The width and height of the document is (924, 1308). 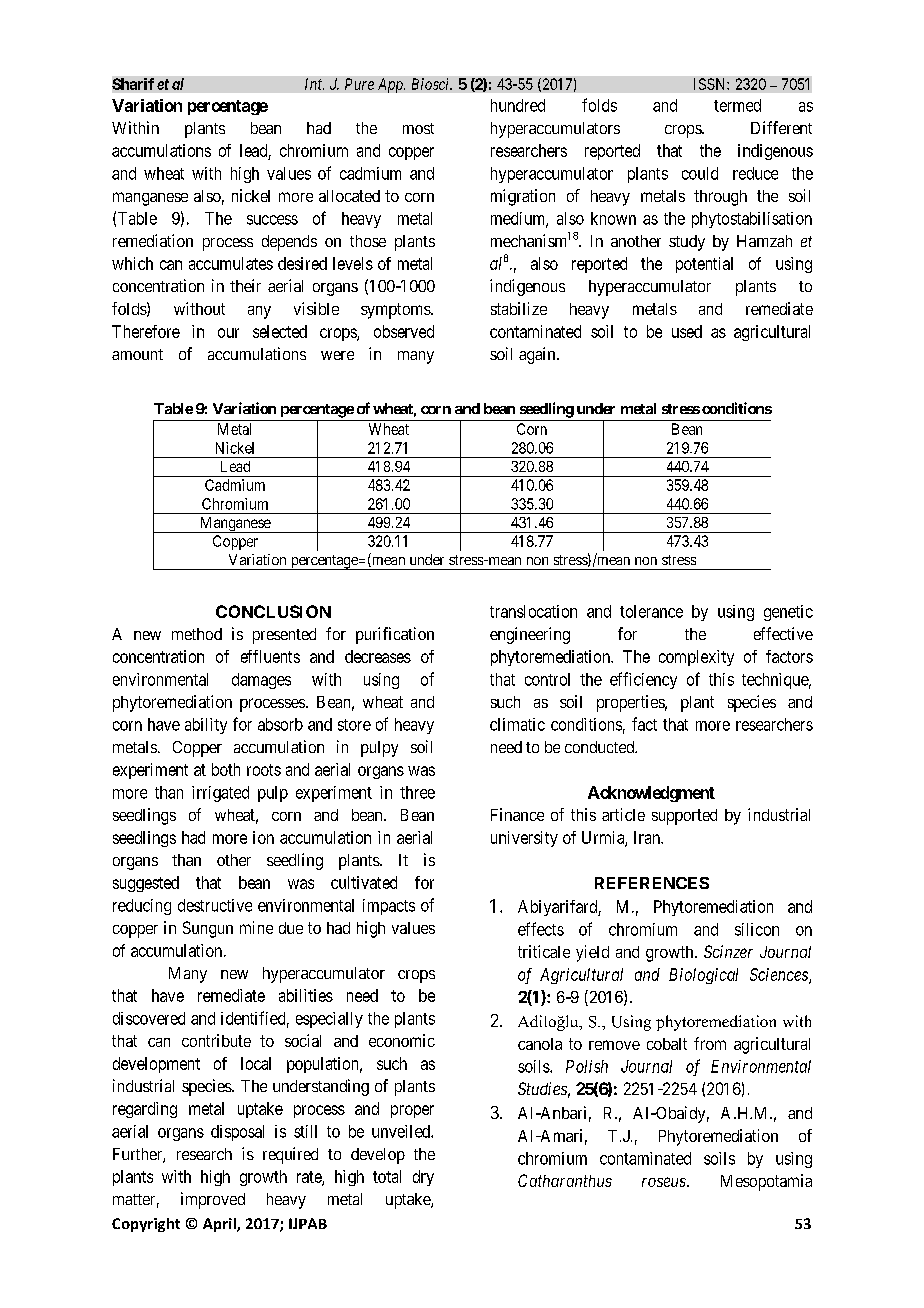 What do you see at coordinates (133, 84) in the document?
I see `Sharif` at bounding box center [133, 84].
